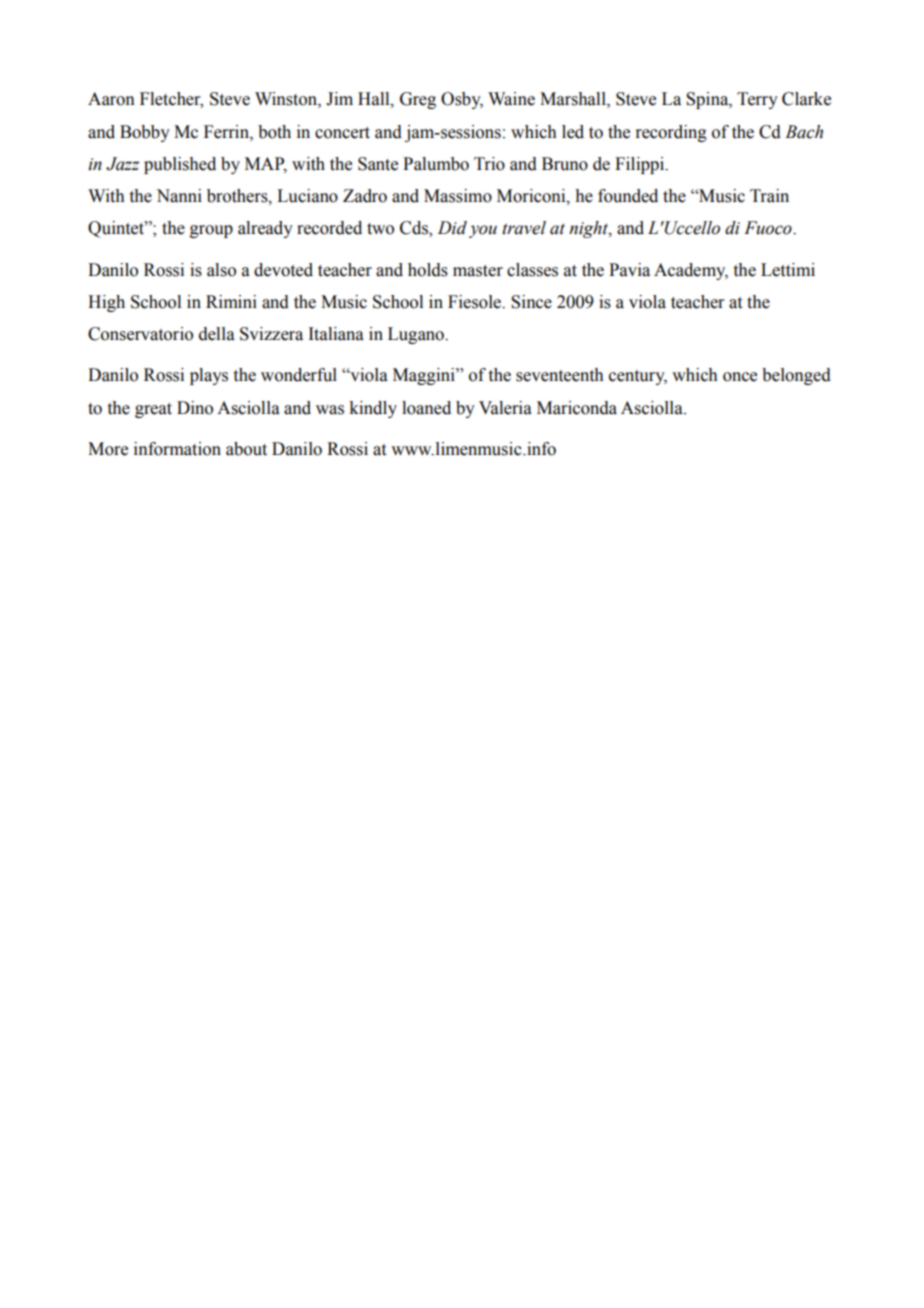 The width and height of the screenshot is (924, 1308). What do you see at coordinates (531, 302) in the screenshot?
I see `Since` at bounding box center [531, 302].
